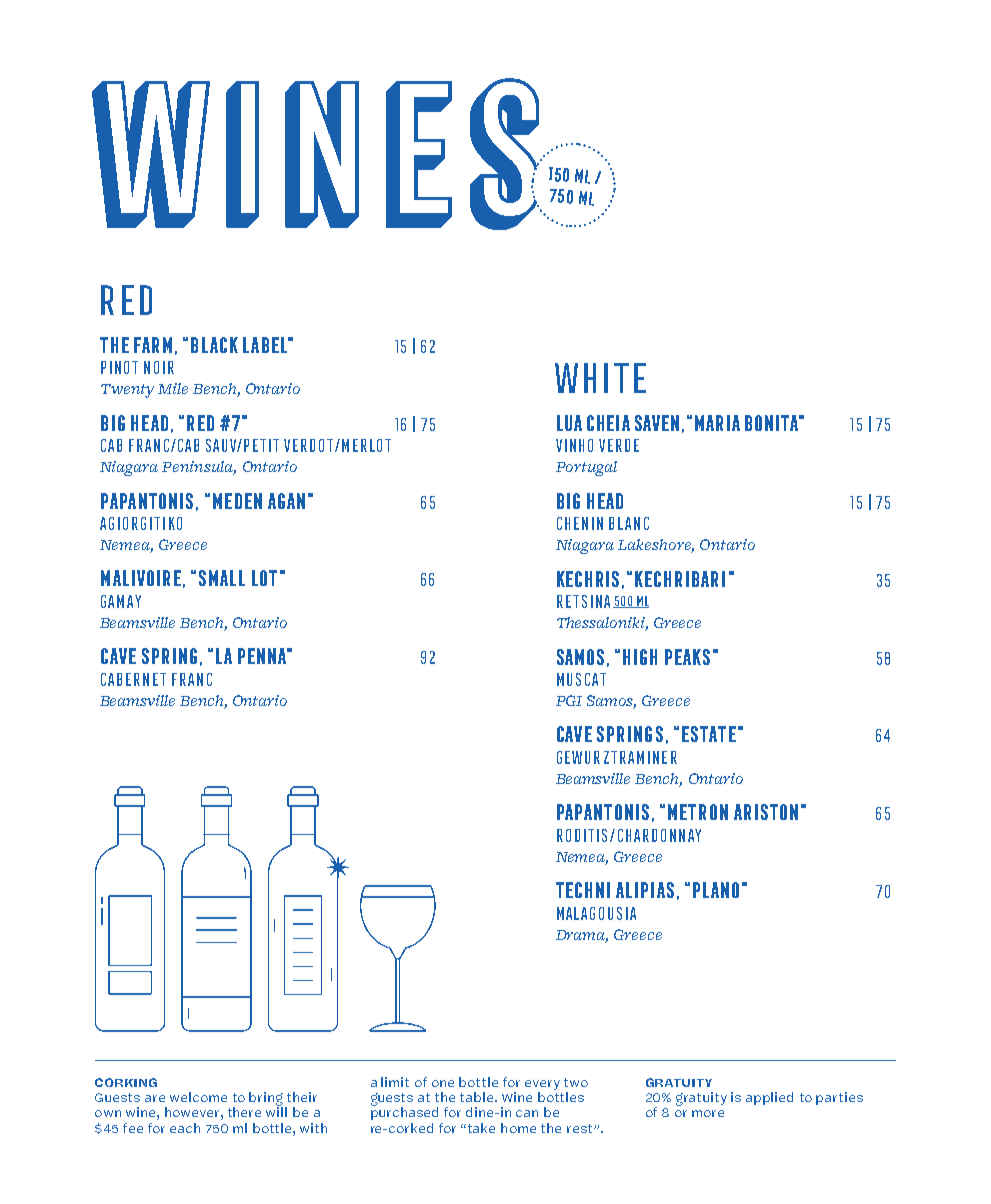 This screenshot has height=1204, width=991. Describe the element at coordinates (717, 423) in the screenshot. I see `Maria` at that location.
